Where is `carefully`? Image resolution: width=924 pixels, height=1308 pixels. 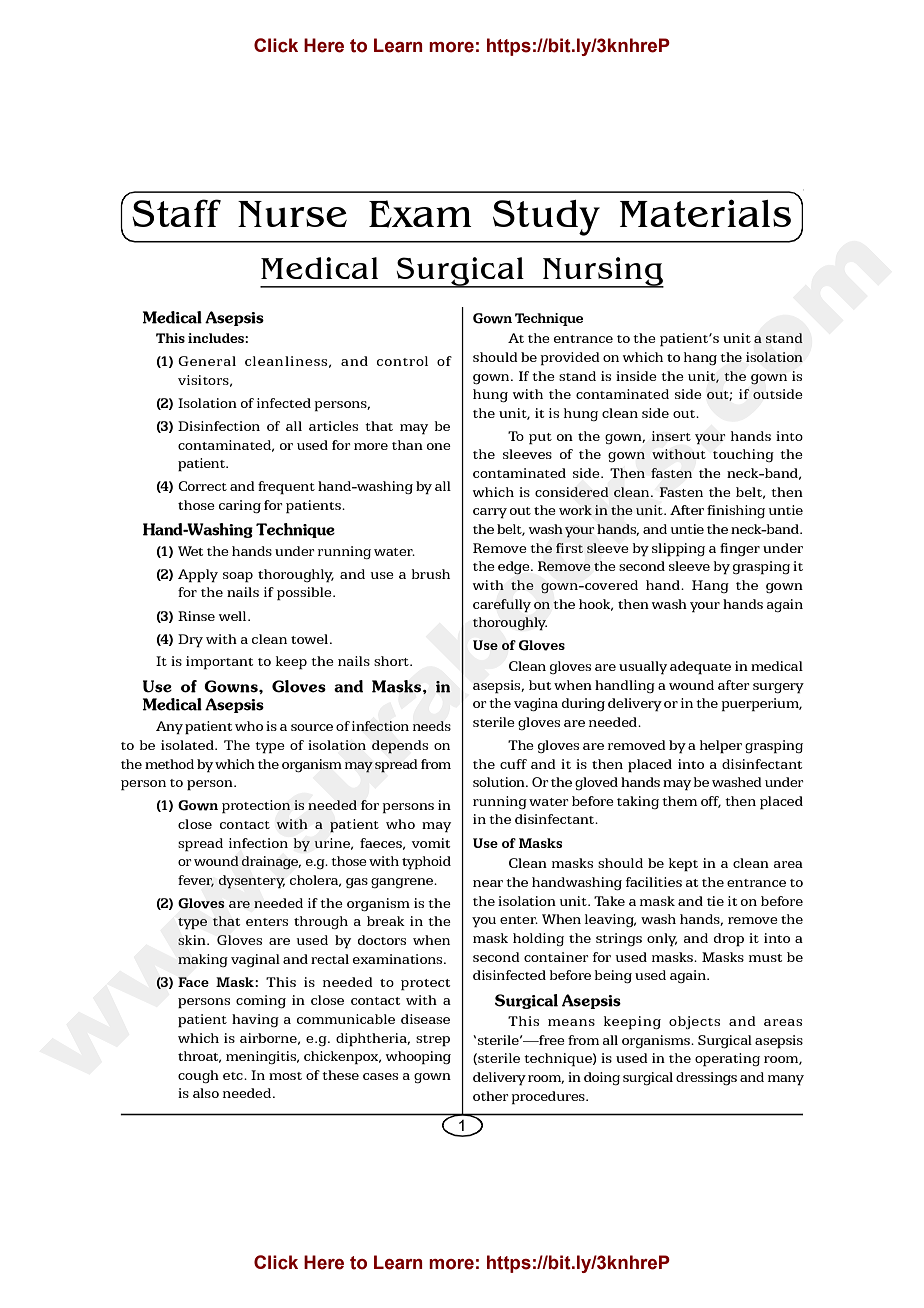
carefully is located at coordinates (502, 605).
